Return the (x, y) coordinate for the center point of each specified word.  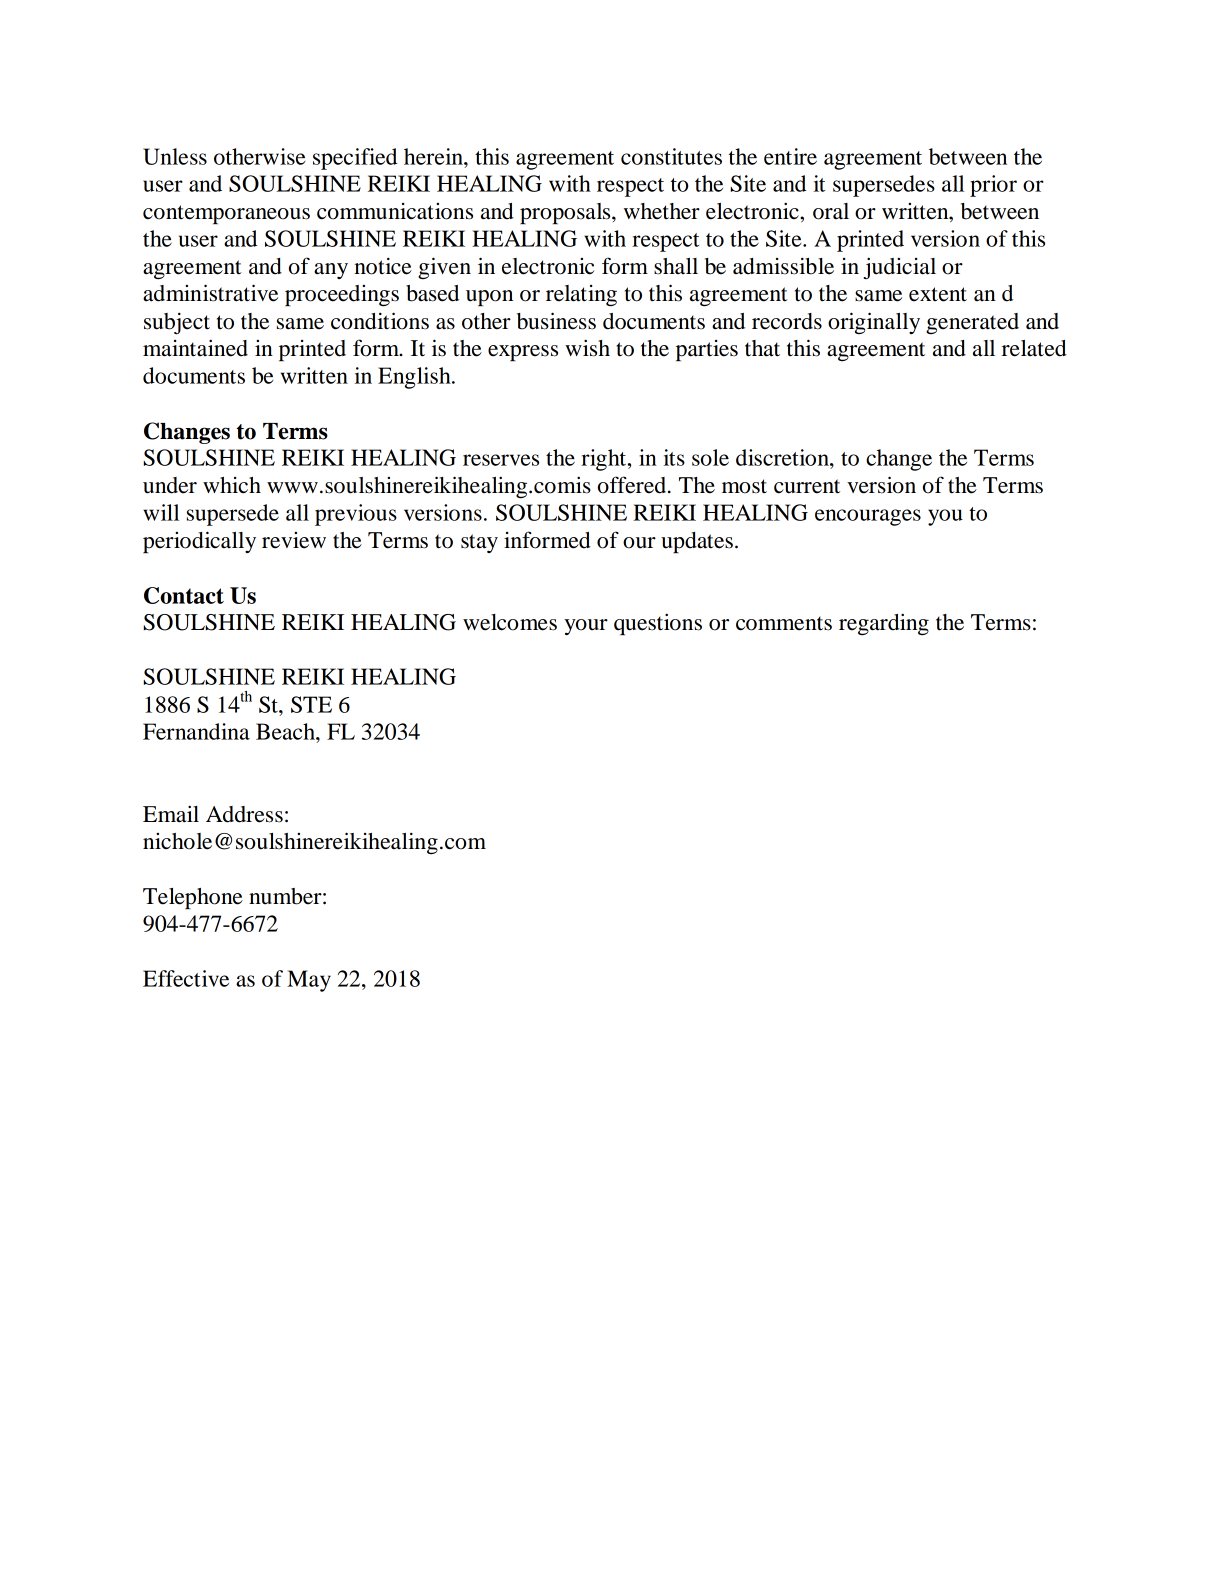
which (232, 485)
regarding (884, 624)
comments (784, 623)
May (309, 981)
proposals (566, 213)
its (674, 457)
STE (311, 704)
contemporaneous (226, 214)
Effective (186, 978)
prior (993, 186)
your (586, 627)
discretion (783, 457)
